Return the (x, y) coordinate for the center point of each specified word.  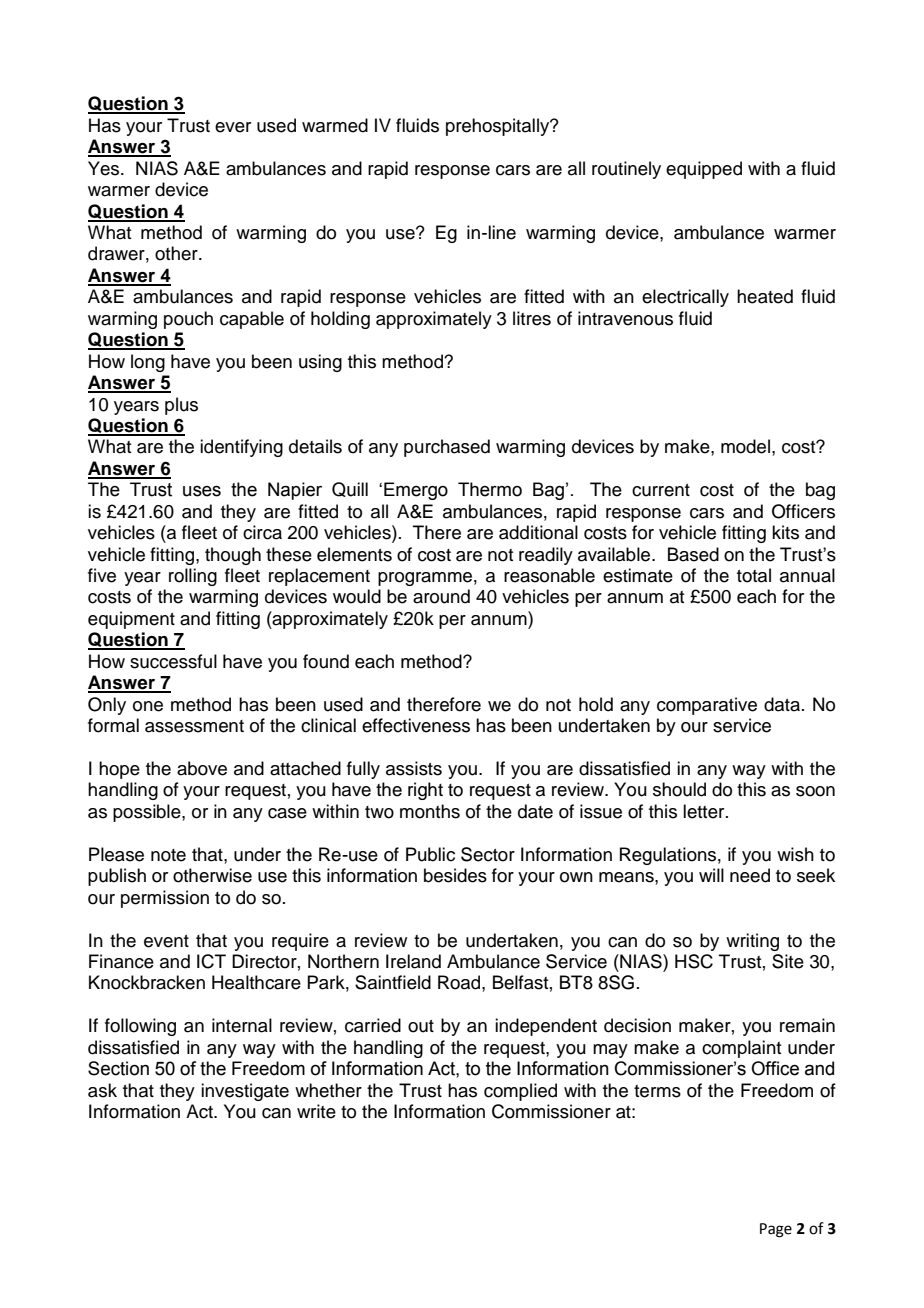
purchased (447, 448)
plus (181, 406)
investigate (245, 1092)
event (166, 941)
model (745, 446)
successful (173, 661)
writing (752, 942)
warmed (335, 125)
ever (233, 127)
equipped (704, 170)
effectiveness (416, 725)
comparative (707, 706)
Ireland (413, 961)
